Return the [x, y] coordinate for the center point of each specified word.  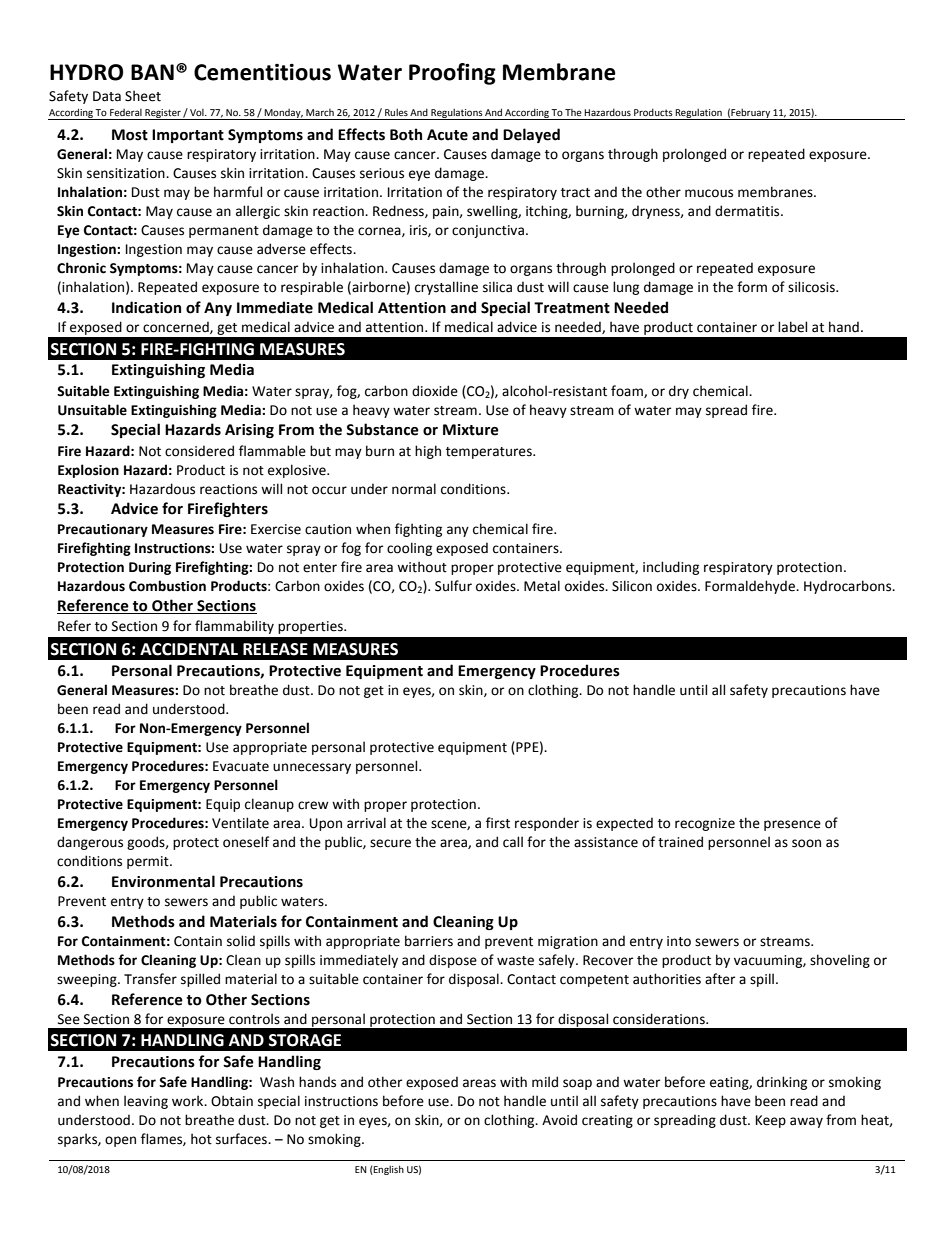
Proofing [452, 74]
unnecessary [312, 768]
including [671, 568]
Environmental [163, 881]
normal [414, 489]
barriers [429, 941]
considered [199, 451]
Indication [146, 307]
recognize [705, 824]
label [792, 327]
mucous [709, 193]
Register [163, 114]
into [679, 941]
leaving [146, 1102]
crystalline [446, 288]
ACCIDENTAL [189, 649]
